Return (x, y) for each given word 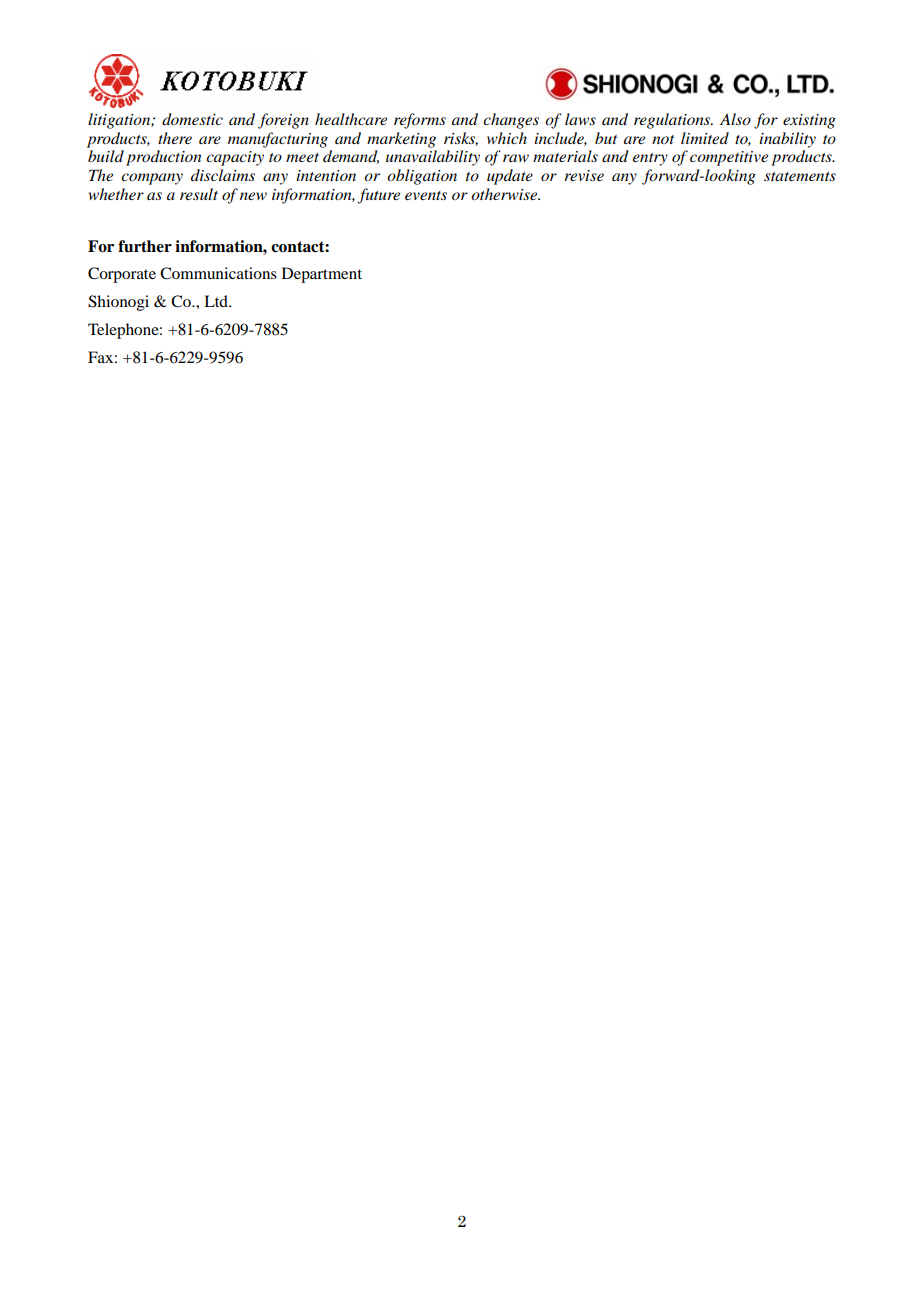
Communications (218, 273)
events (426, 195)
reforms (420, 121)
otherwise (505, 194)
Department (322, 275)
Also (735, 119)
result (199, 194)
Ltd (217, 301)
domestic (192, 119)
